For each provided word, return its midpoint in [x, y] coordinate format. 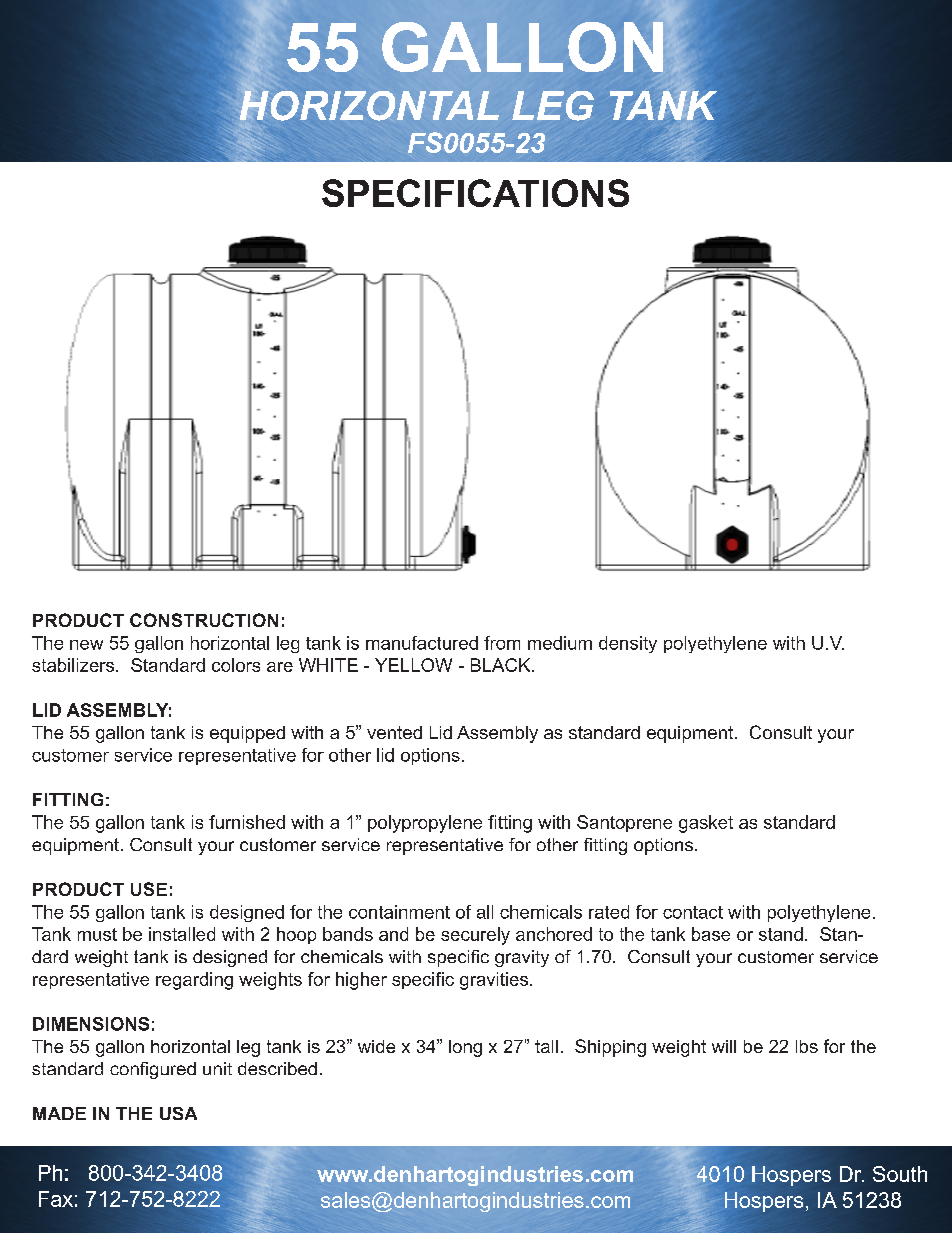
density [628, 644]
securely [475, 936]
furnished [247, 822]
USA [178, 1113]
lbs [807, 1046]
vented [394, 732]
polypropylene [425, 824]
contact [693, 912]
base [711, 934]
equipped [247, 734]
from [502, 643]
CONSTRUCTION [204, 620]
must [97, 934]
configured [153, 1070]
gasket [706, 824]
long [465, 1048]
